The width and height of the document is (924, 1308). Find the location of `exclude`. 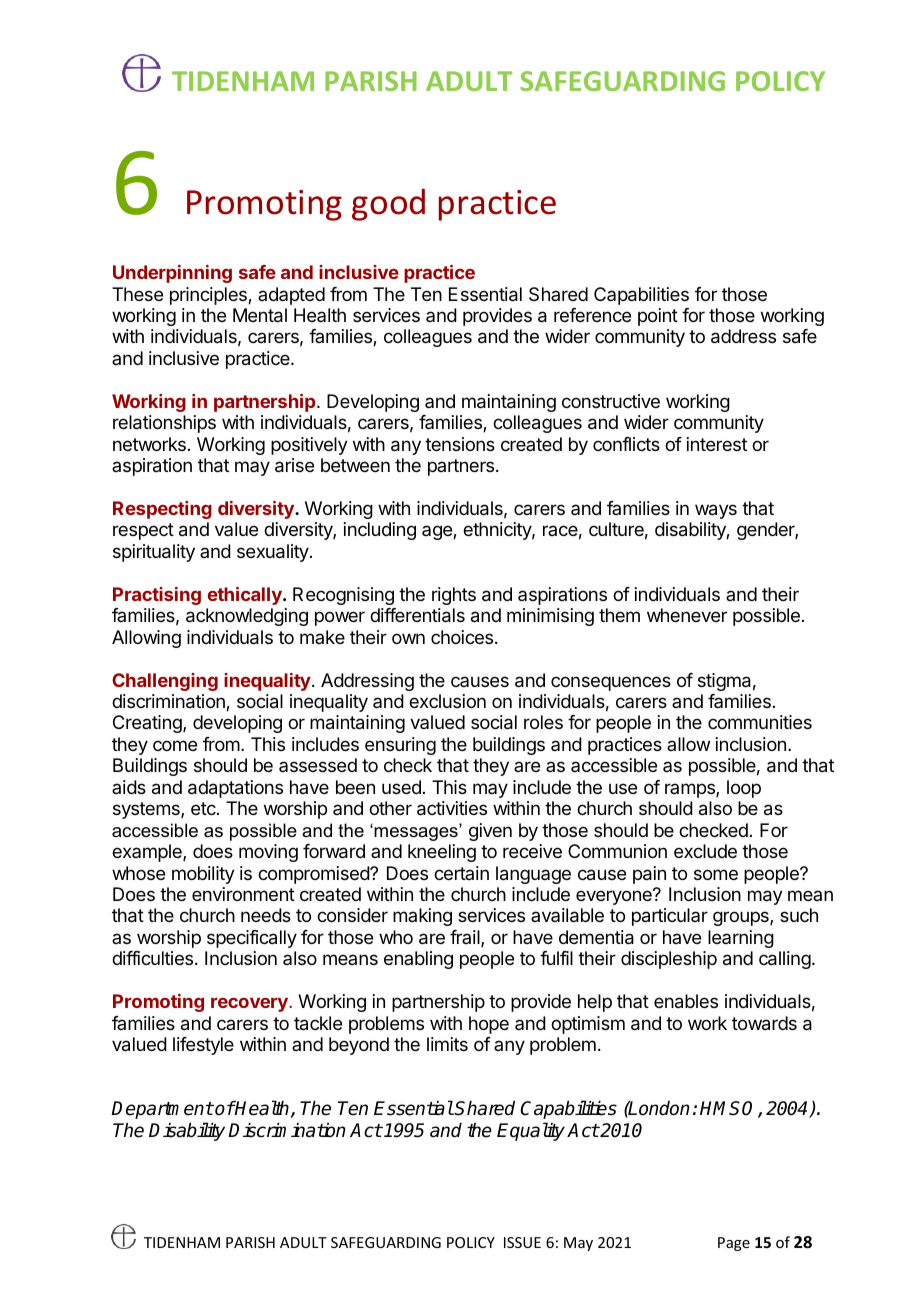

exclude is located at coordinates (705, 851).
